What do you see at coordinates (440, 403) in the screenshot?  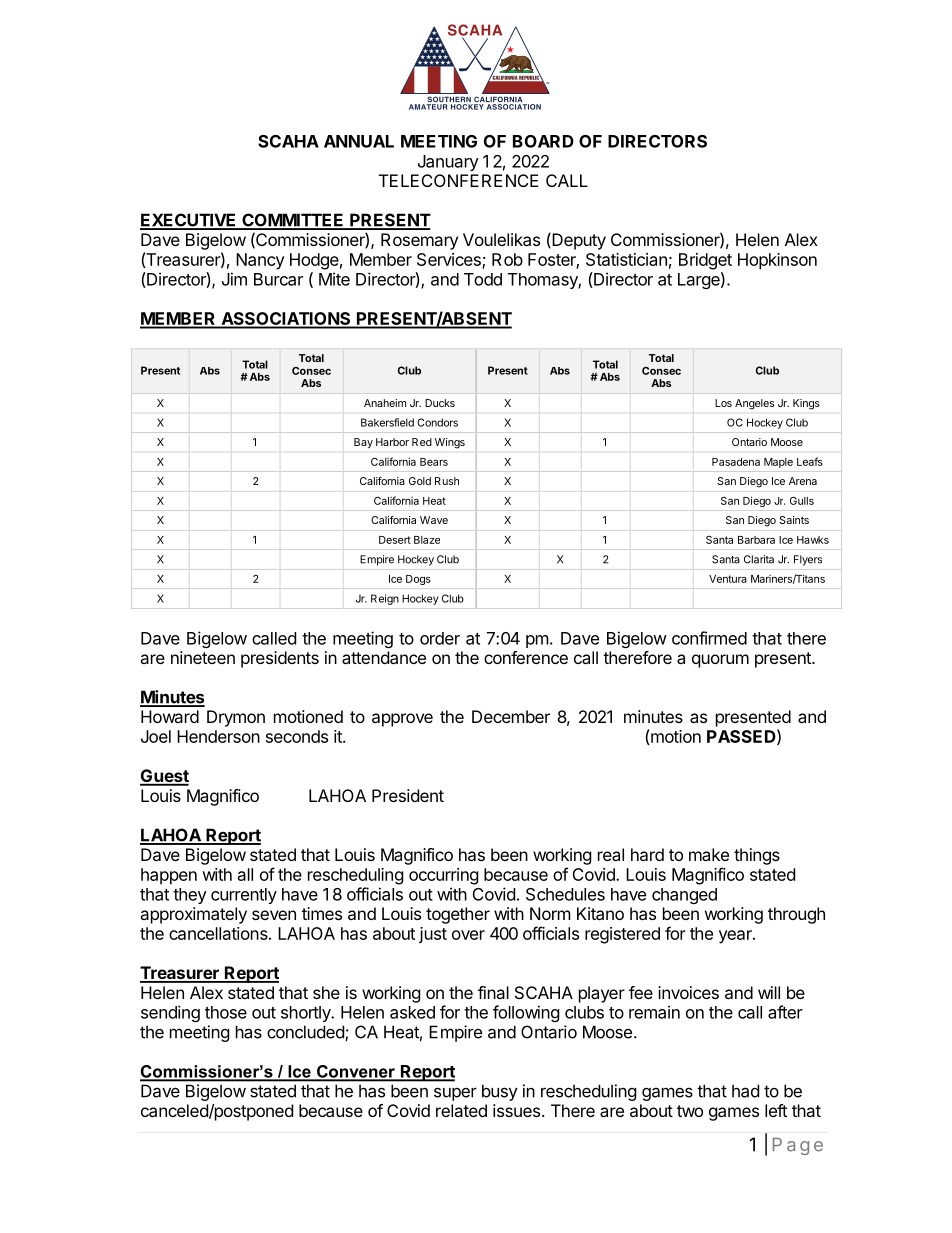 I see `Ducks` at bounding box center [440, 403].
